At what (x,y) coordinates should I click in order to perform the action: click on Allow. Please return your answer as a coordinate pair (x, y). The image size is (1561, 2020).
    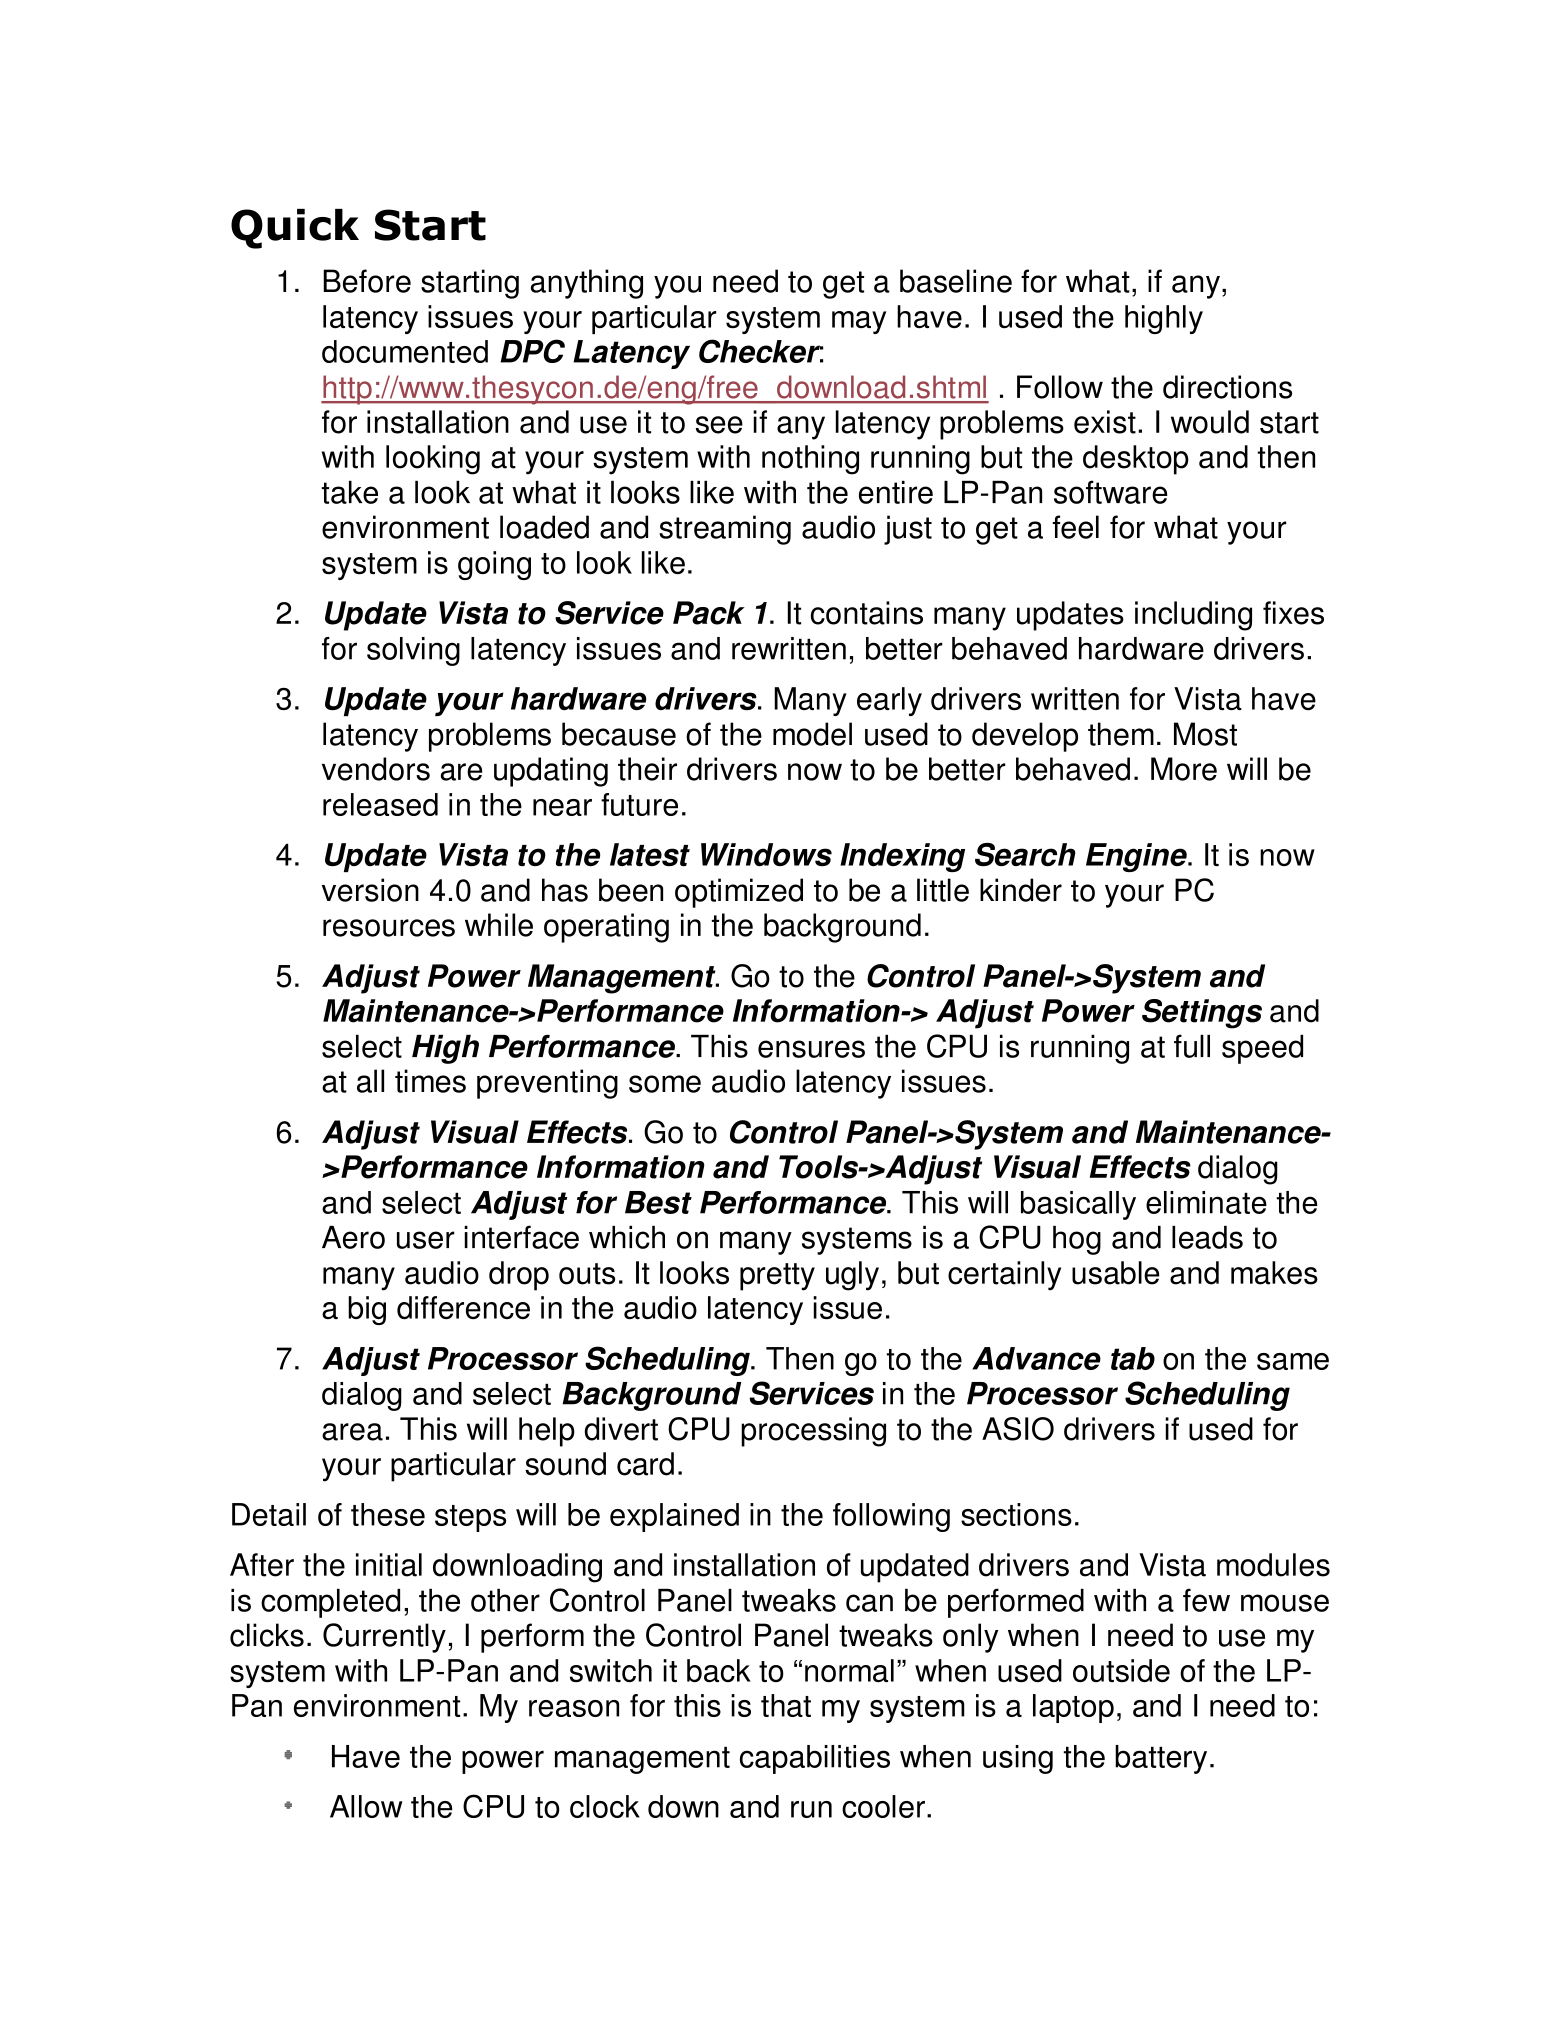
    Looking at the image, I should click on (366, 1806).
